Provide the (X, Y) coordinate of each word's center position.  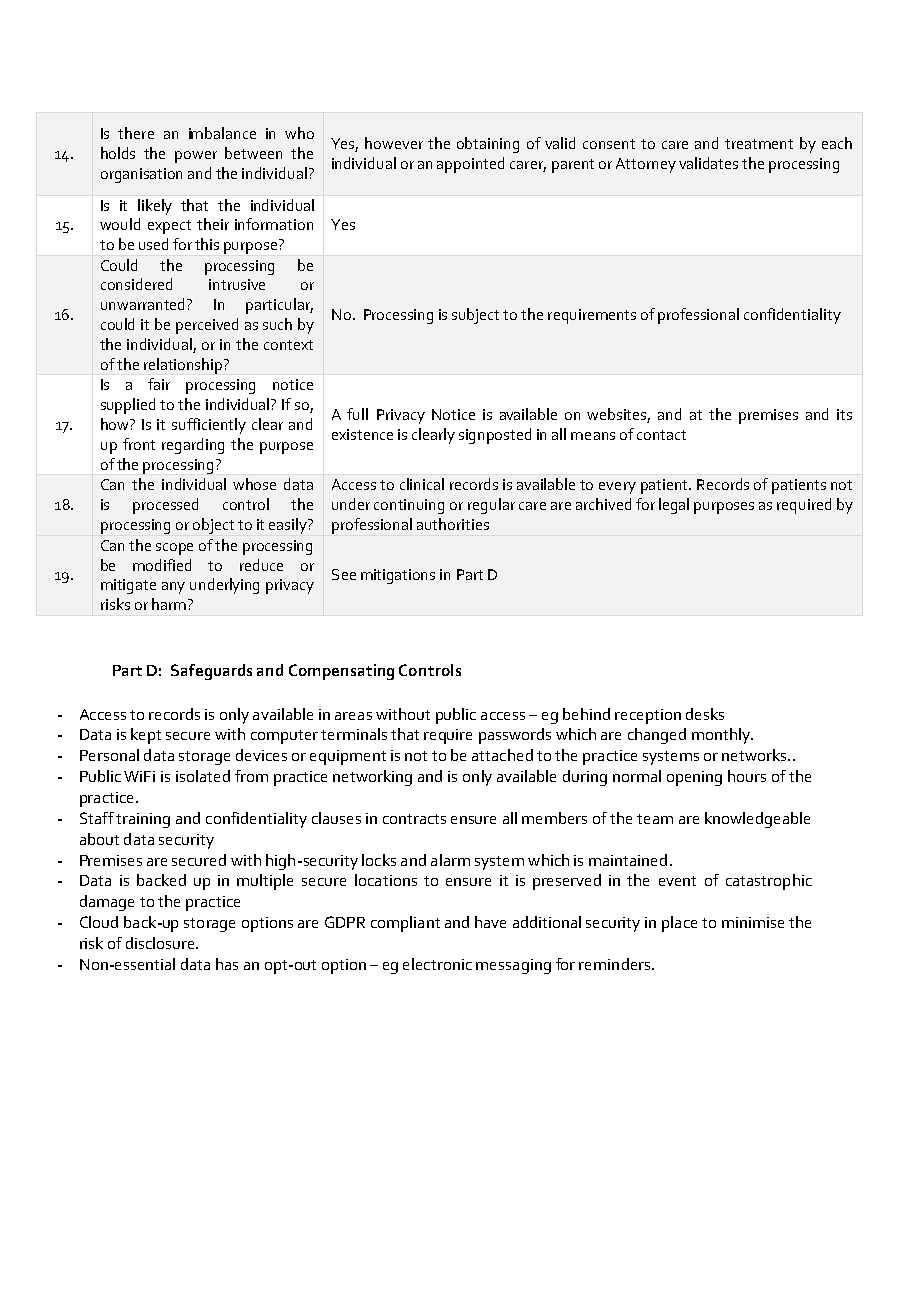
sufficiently (209, 426)
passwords (515, 736)
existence (362, 434)
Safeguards (211, 672)
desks (705, 714)
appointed (470, 165)
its (844, 414)
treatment (759, 144)
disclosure (161, 943)
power (196, 157)
